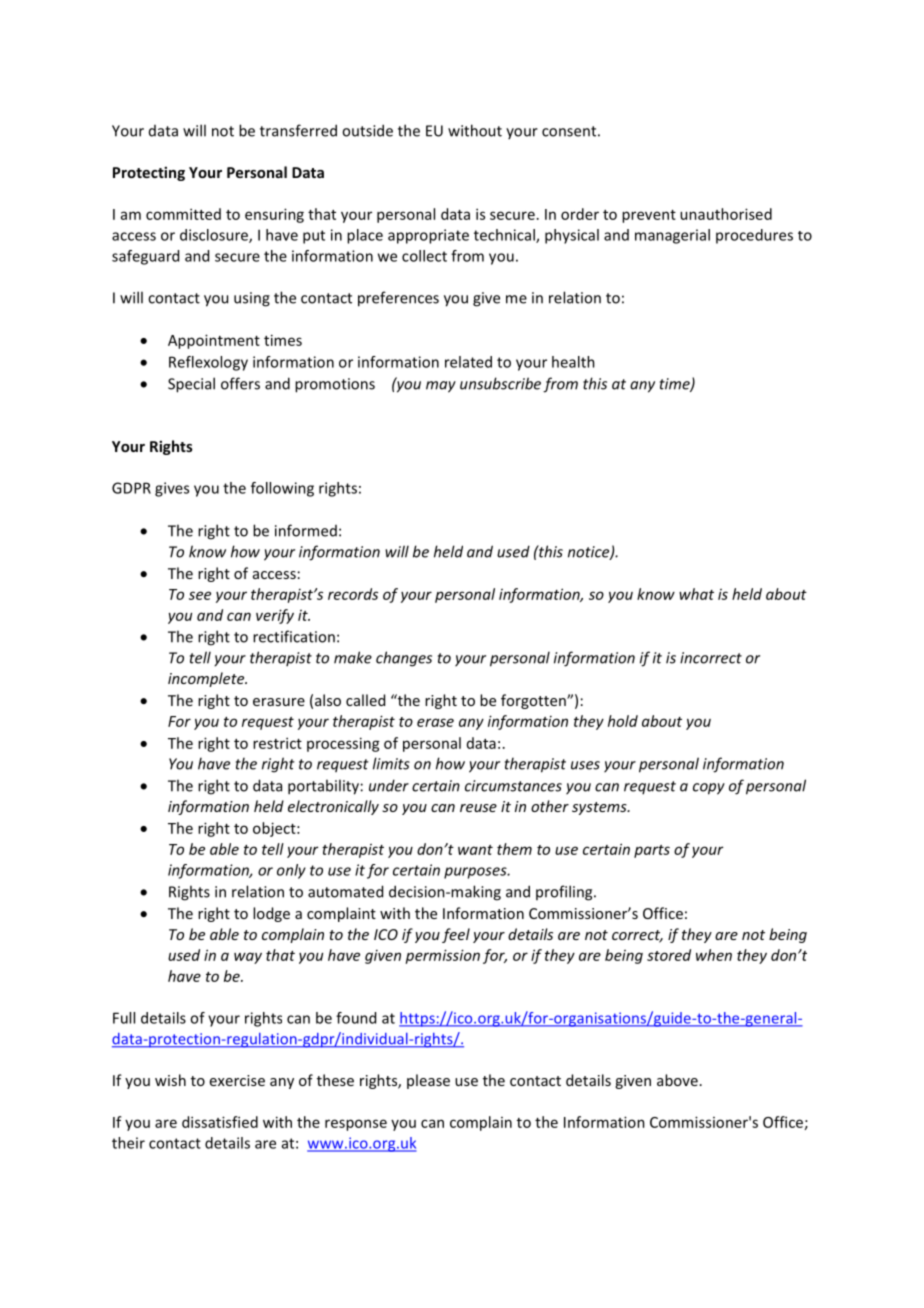 The image size is (924, 1308). Describe the element at coordinates (441, 387) in the page. I see `may` at that location.
